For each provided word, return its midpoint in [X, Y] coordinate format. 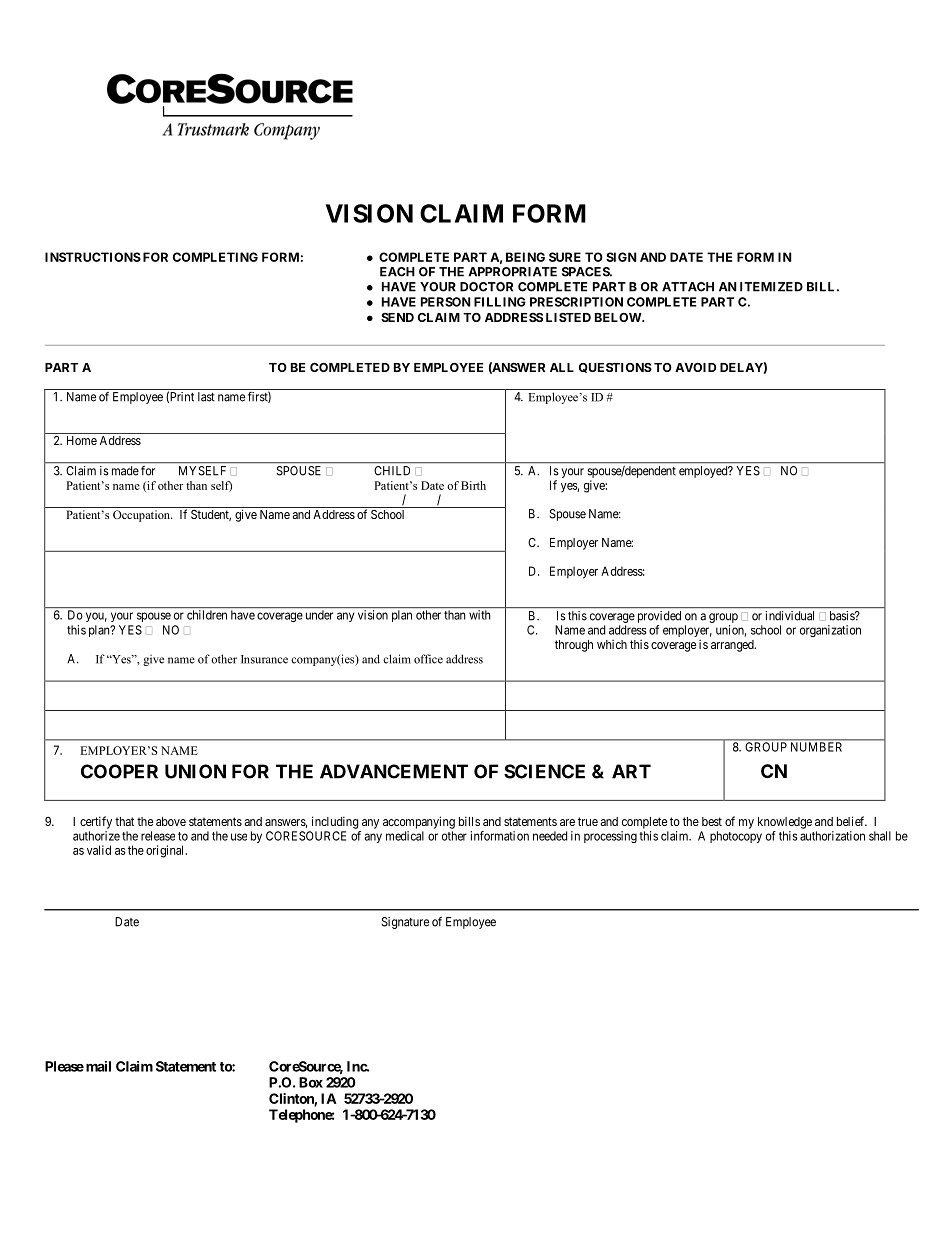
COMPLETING [215, 257]
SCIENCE [544, 771]
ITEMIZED [771, 287]
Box [311, 1082]
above [171, 821]
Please [64, 1066]
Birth [473, 485]
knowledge [785, 823]
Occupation [142, 516]
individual [790, 616]
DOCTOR [486, 287]
